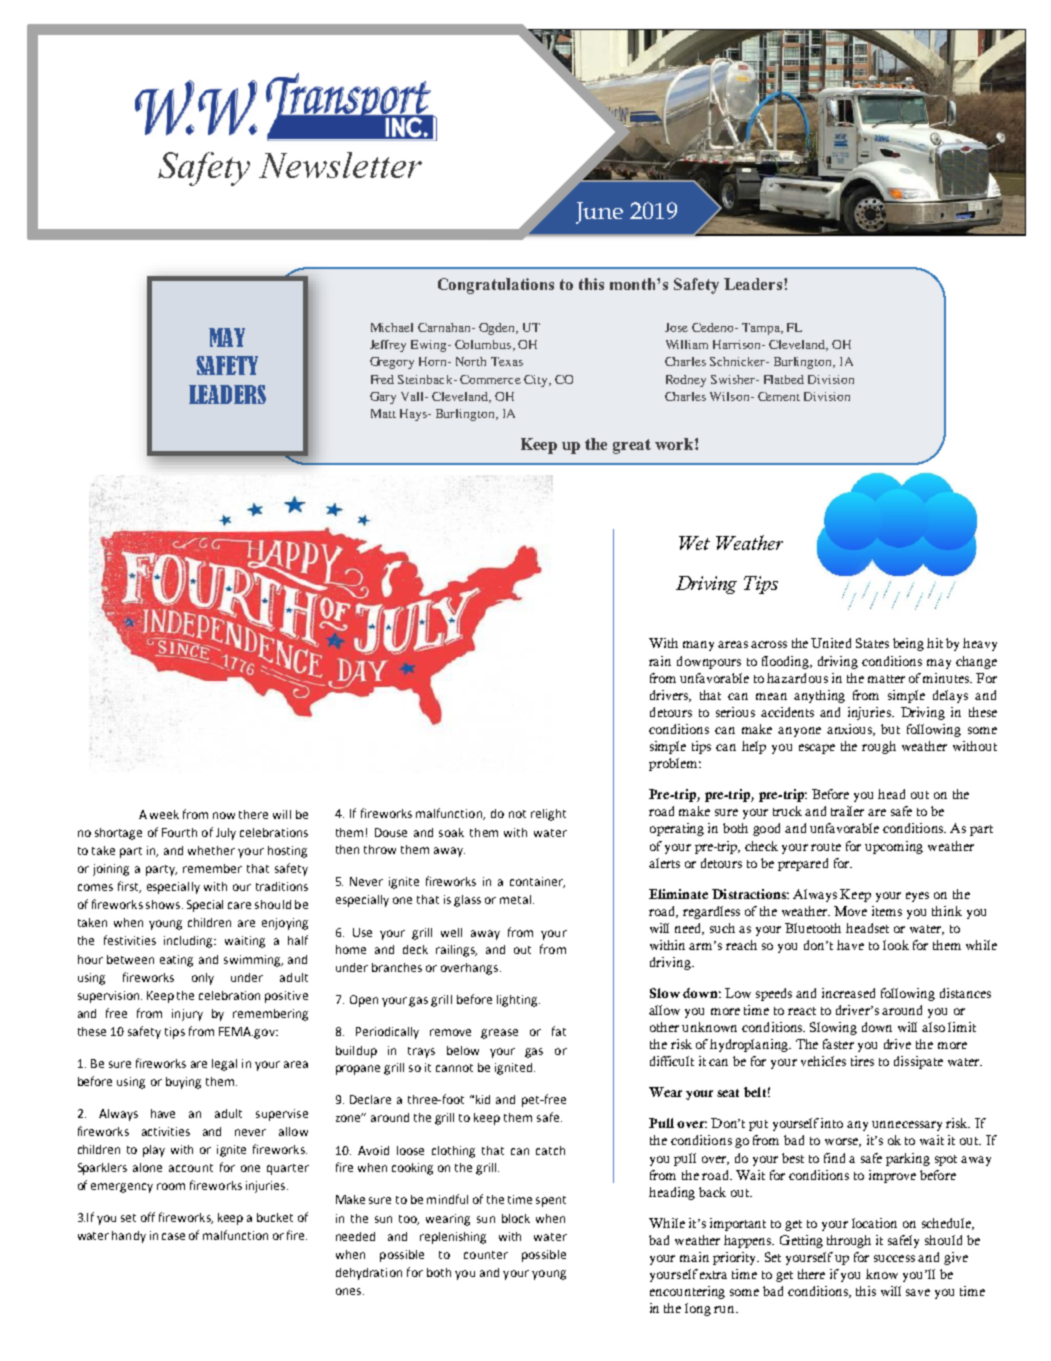 The image size is (1051, 1361). Describe the element at coordinates (496, 286) in the document. I see `Congratulations` at that location.
